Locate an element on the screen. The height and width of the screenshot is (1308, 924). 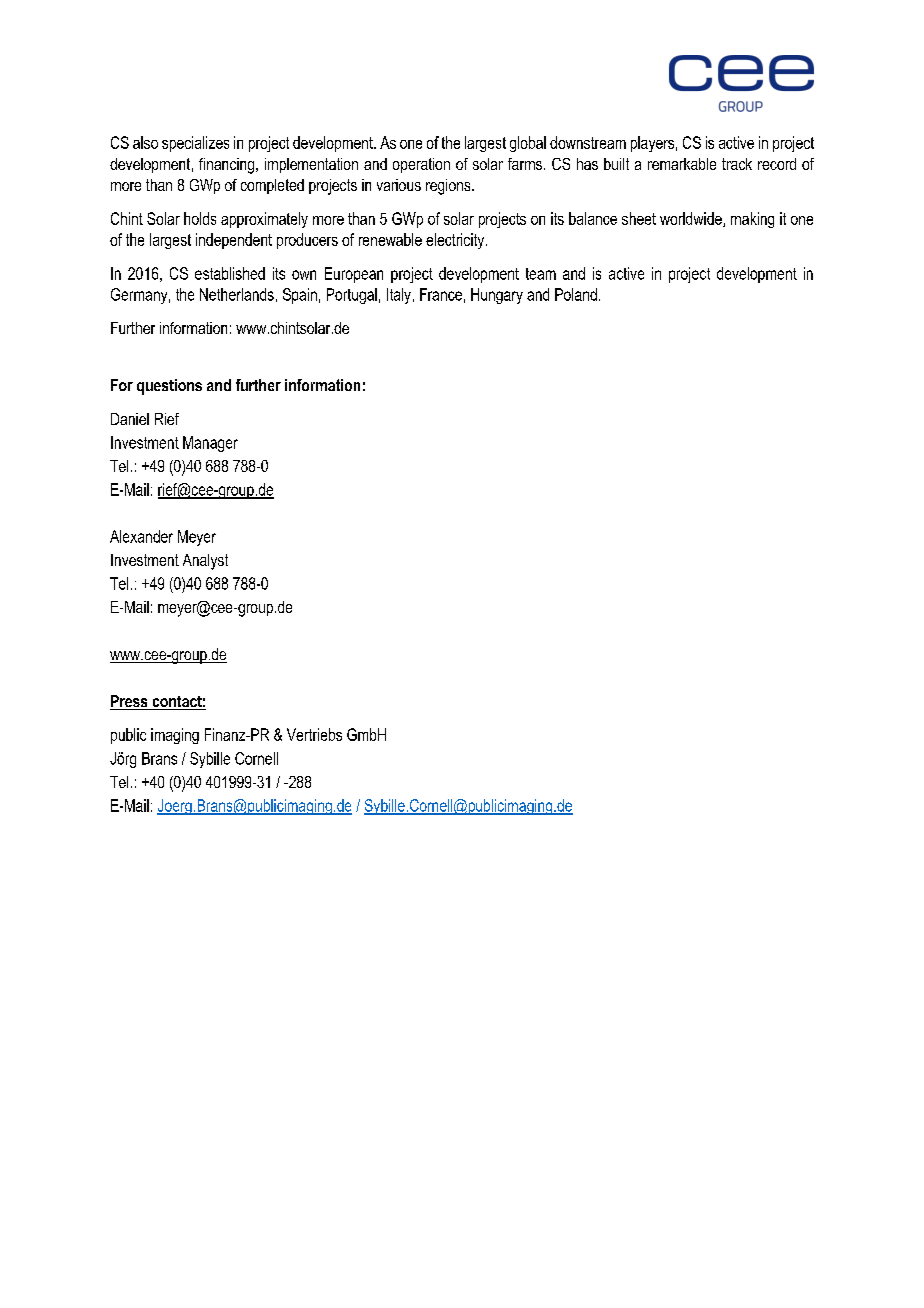
operation is located at coordinates (421, 165).
